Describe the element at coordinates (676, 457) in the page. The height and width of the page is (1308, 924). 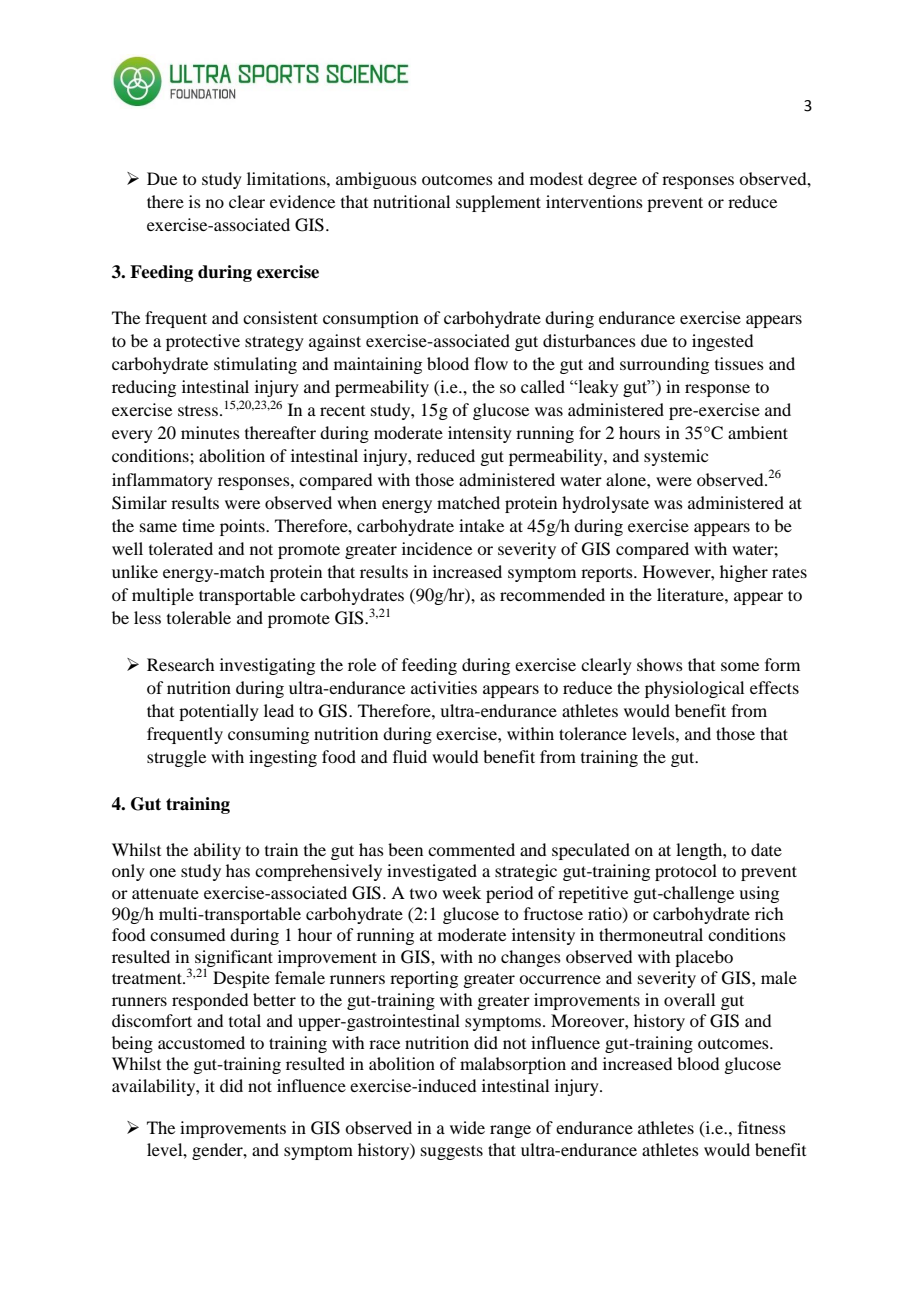
I see `systemic` at that location.
